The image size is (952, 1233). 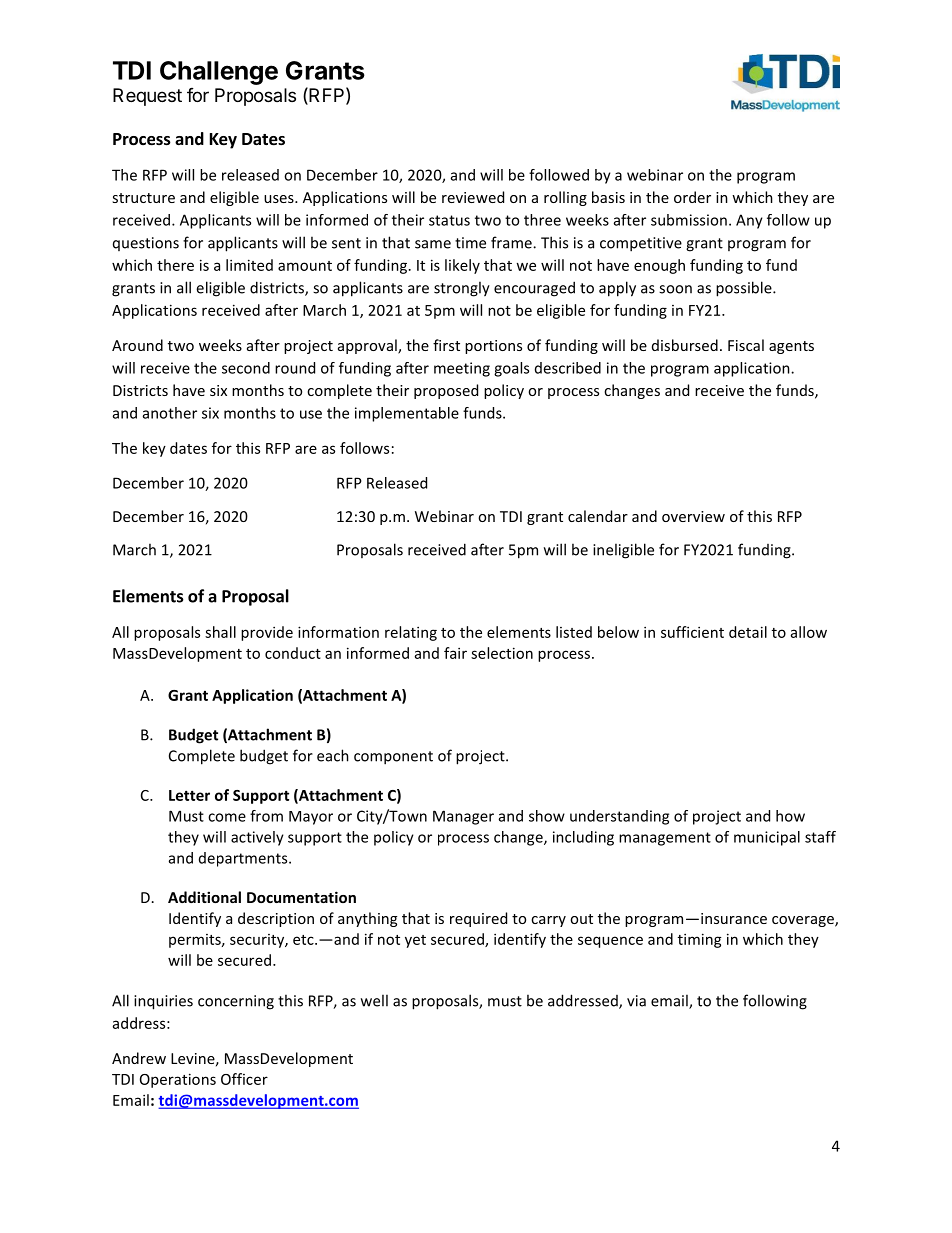 I want to click on detail, so click(x=748, y=632).
